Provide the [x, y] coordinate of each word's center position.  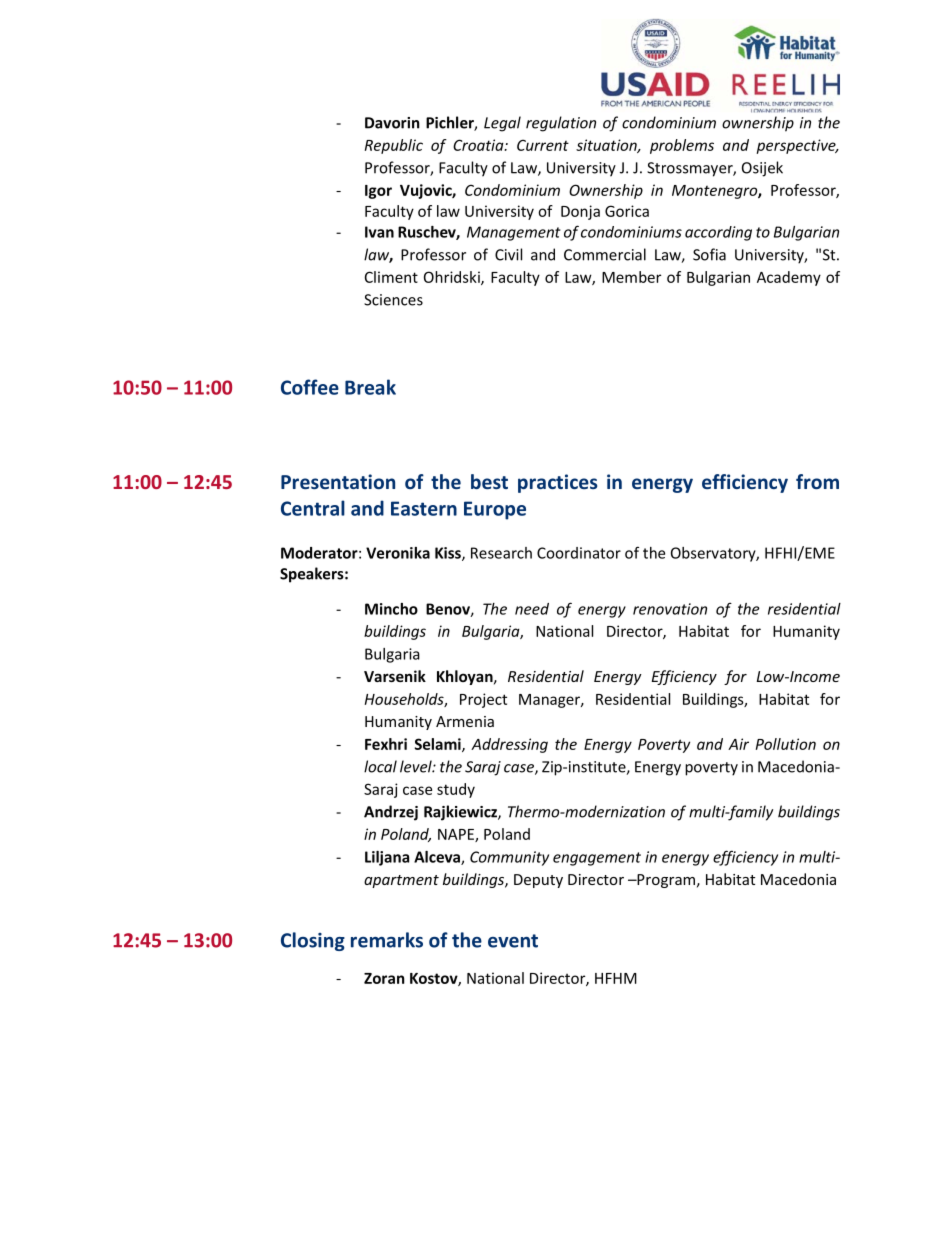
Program [665, 881]
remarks [387, 940]
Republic [394, 146]
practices [557, 483]
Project [483, 700]
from [817, 481]
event [513, 941]
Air [738, 744]
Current [543, 145]
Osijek [762, 169]
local [380, 766]
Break [370, 387]
